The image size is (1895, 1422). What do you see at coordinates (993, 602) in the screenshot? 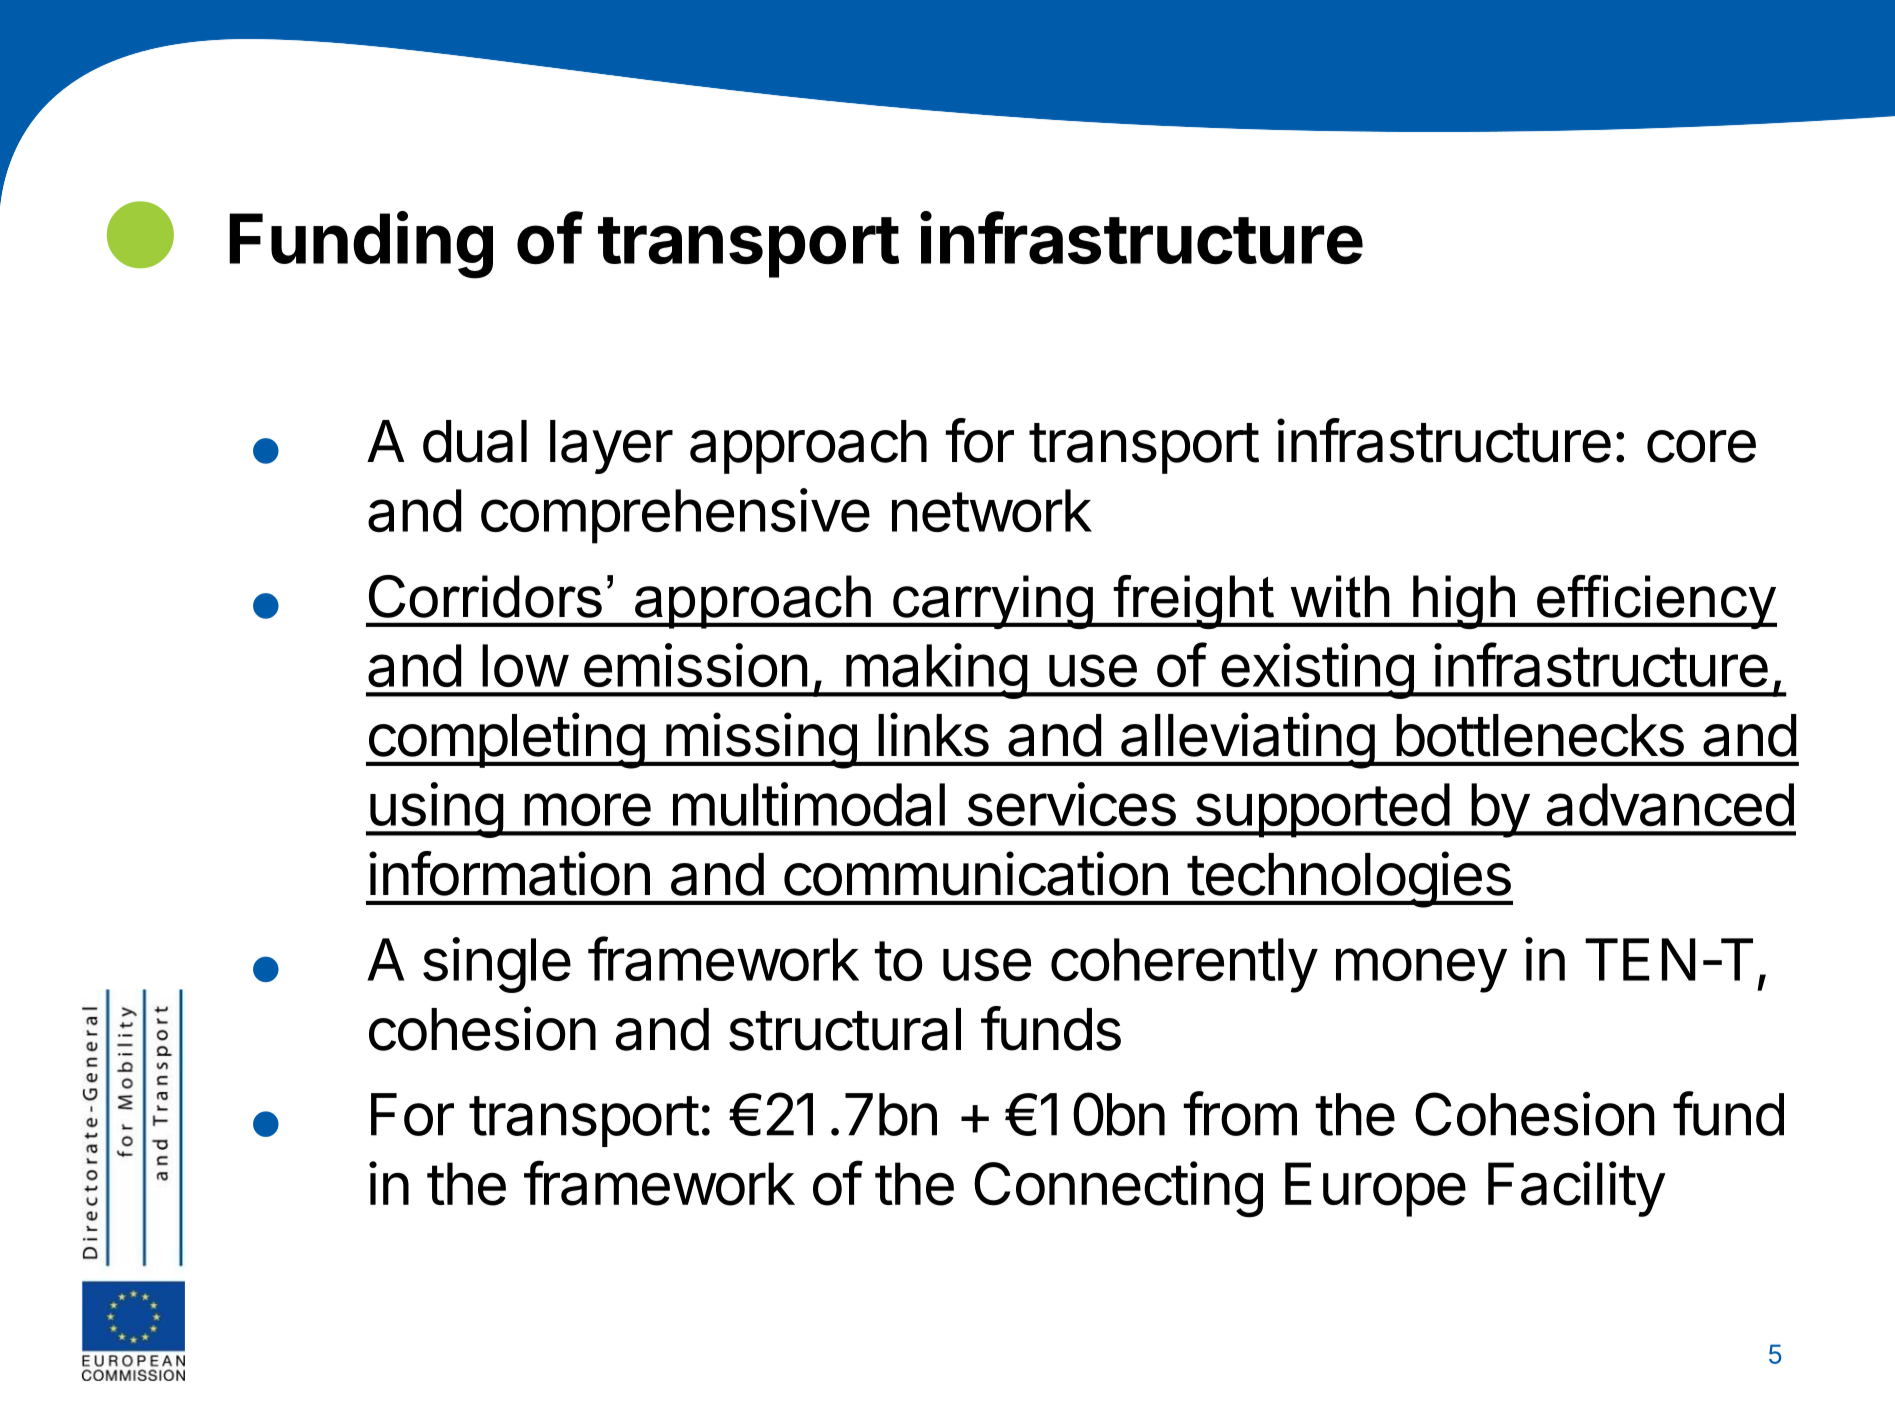
I see `carrying` at bounding box center [993, 602].
